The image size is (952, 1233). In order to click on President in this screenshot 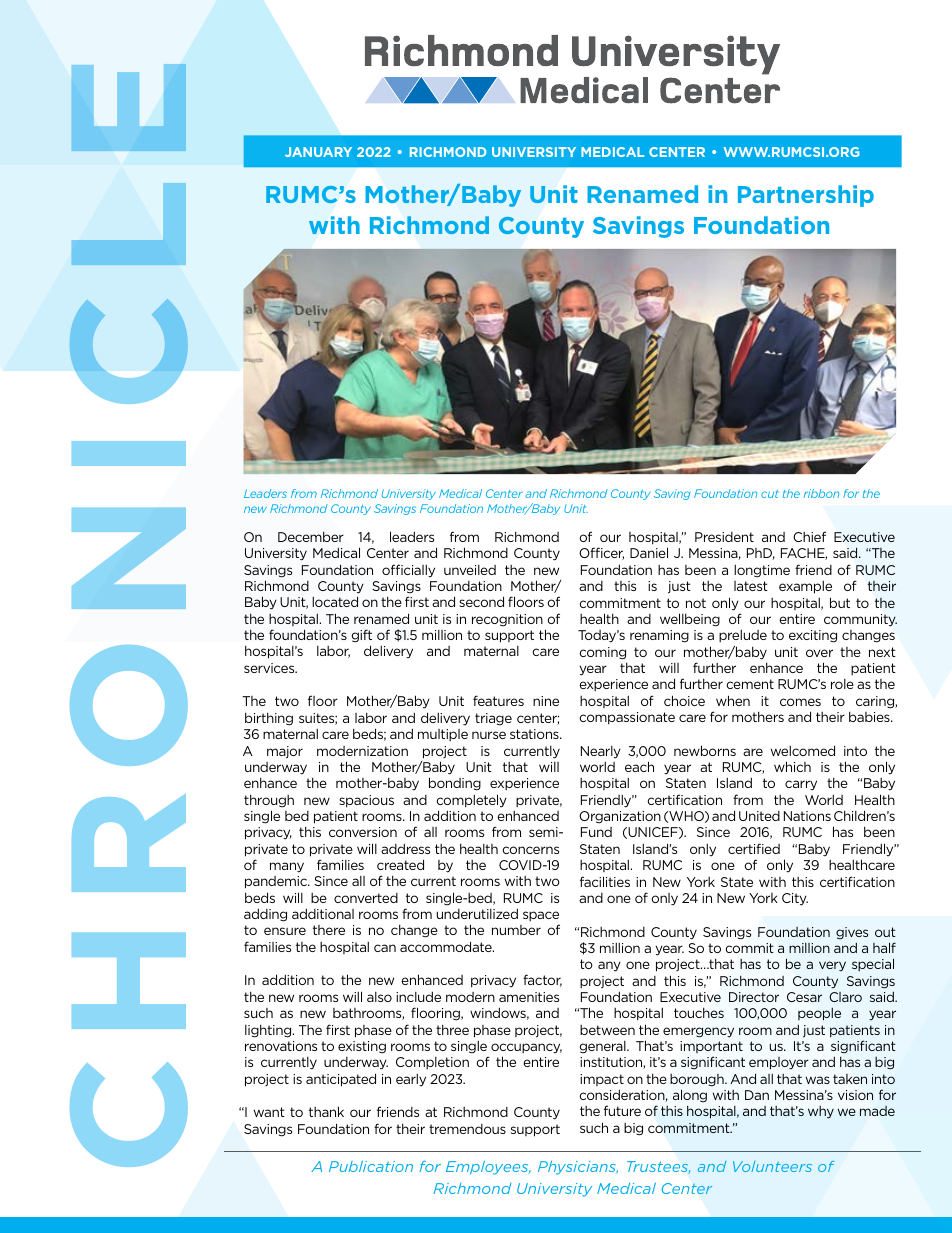, I will do `click(724, 537)`.
